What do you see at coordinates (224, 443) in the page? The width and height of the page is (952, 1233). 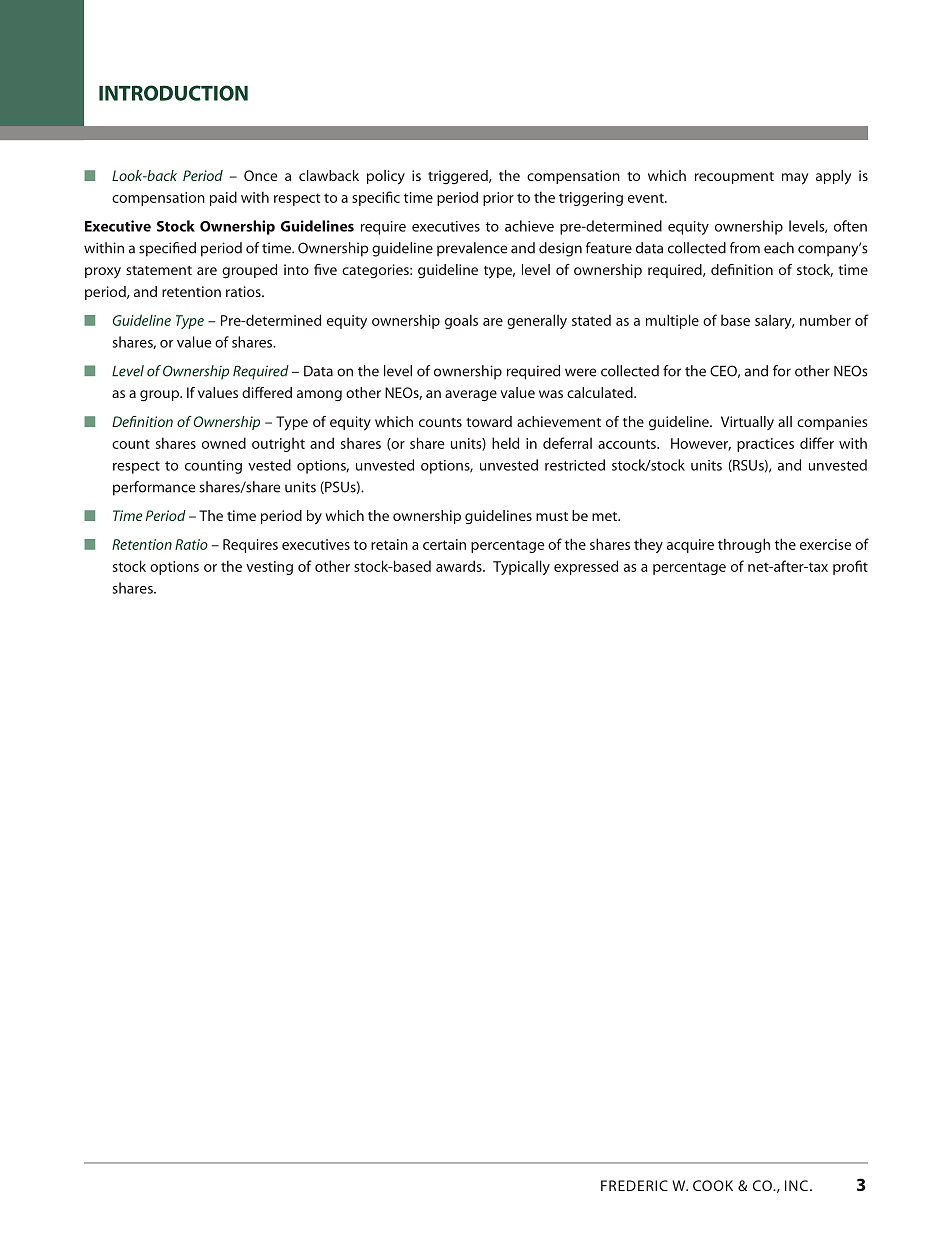 I see `owned` at bounding box center [224, 443].
